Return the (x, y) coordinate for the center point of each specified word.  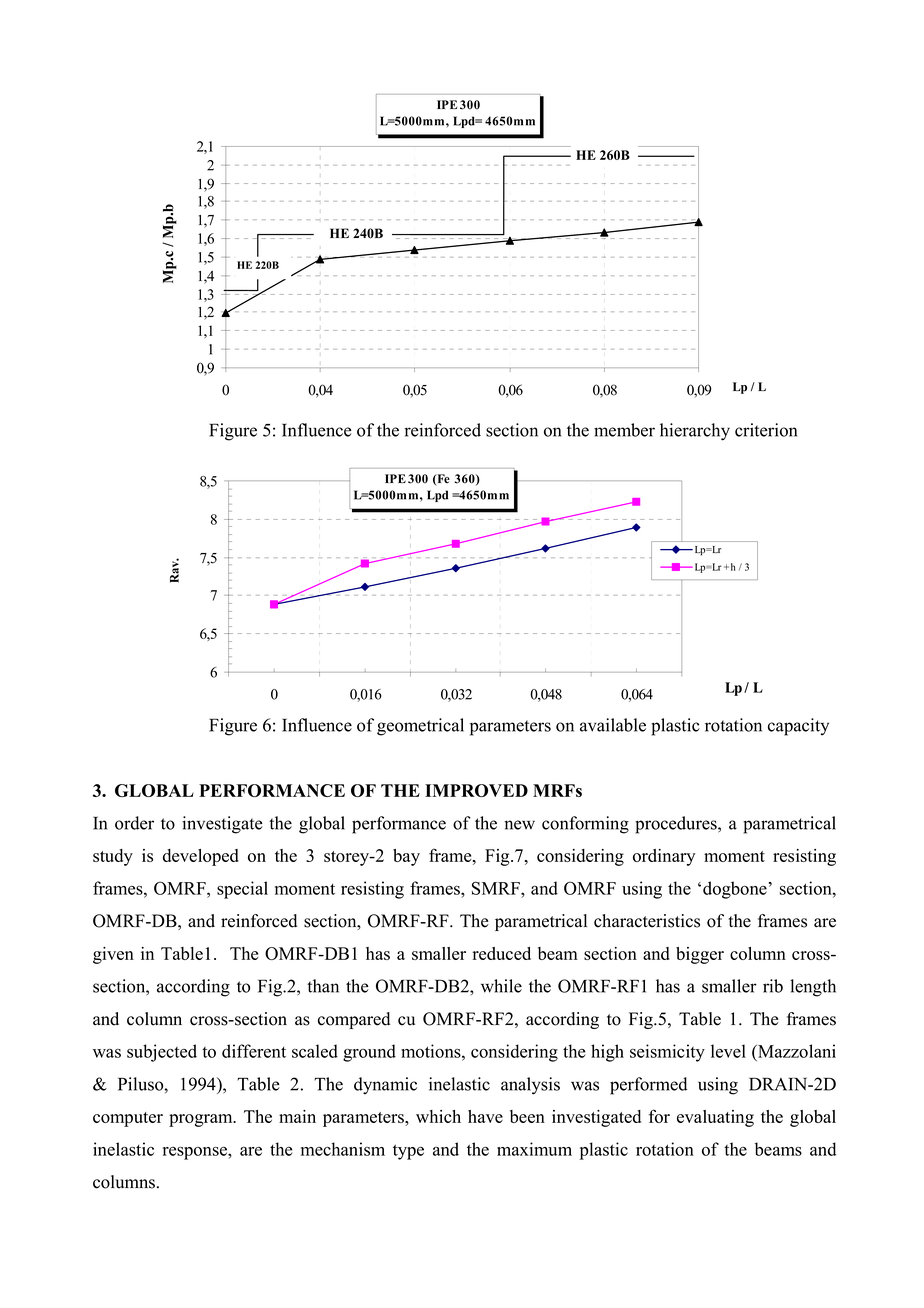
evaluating (715, 1118)
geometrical (420, 727)
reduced (501, 953)
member (624, 430)
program (202, 1120)
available (613, 725)
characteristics (647, 921)
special (242, 890)
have (485, 1116)
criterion (766, 430)
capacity (798, 727)
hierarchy (695, 432)
